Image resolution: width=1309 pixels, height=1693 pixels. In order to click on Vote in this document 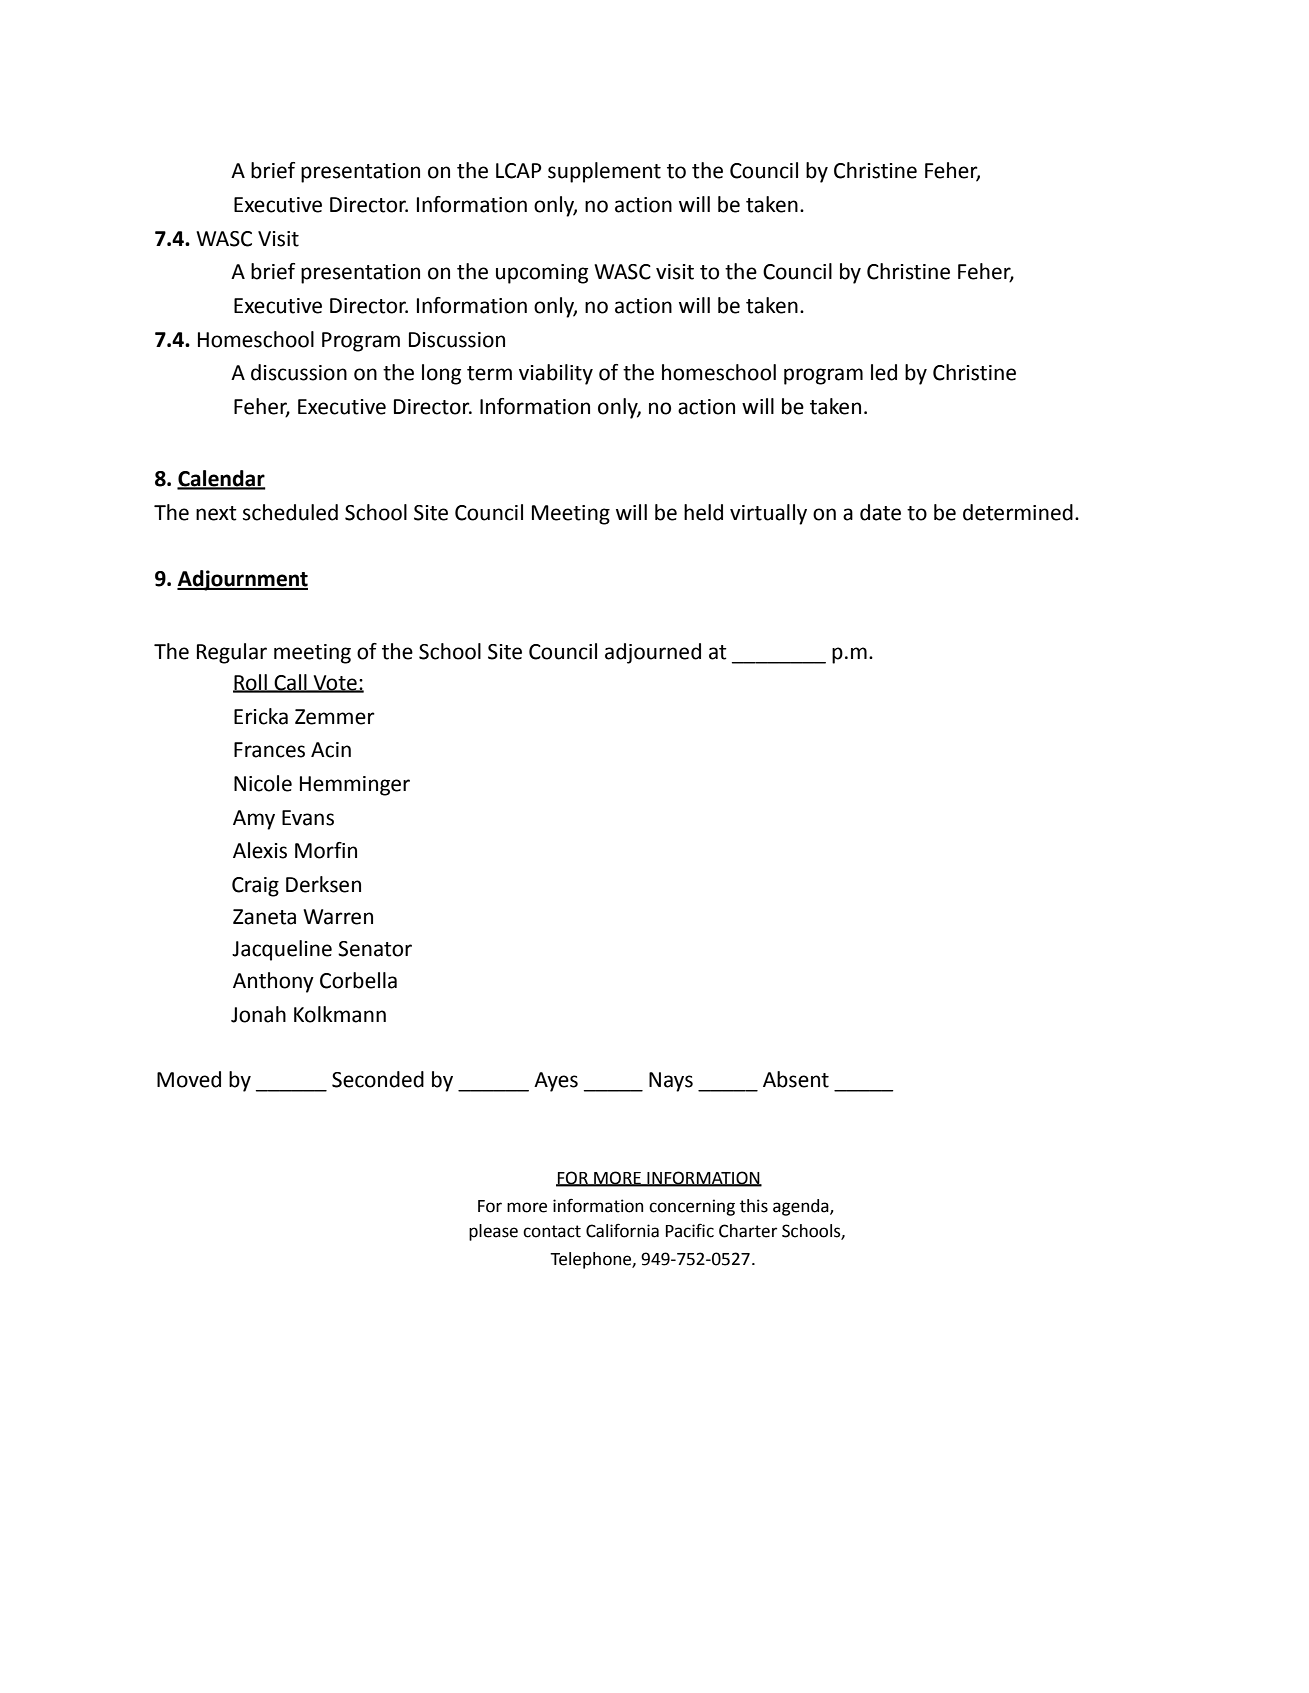, I will do `click(335, 684)`.
